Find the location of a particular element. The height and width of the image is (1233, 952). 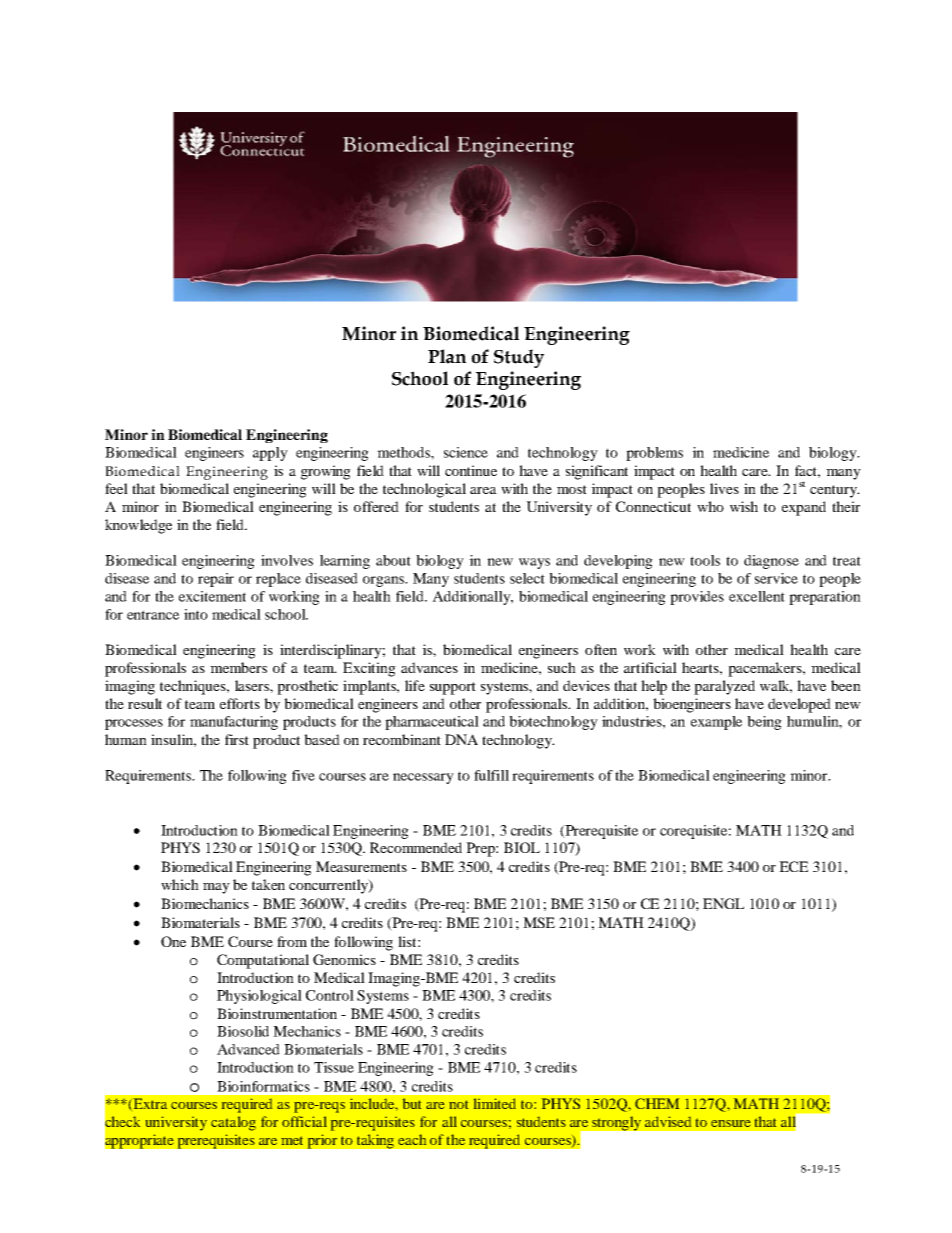

apply is located at coordinates (270, 454).
